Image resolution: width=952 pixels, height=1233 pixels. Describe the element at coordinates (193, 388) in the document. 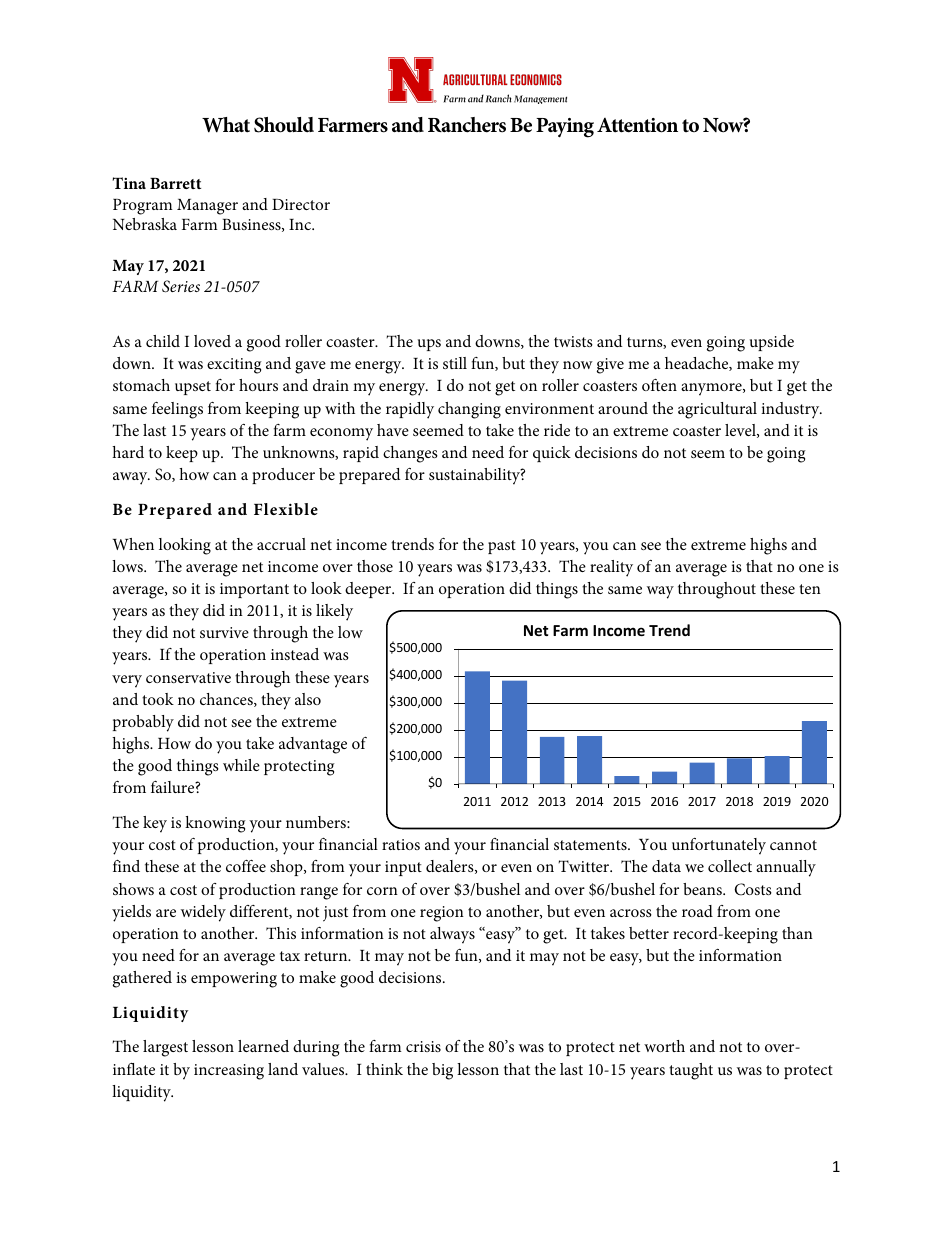

I see `upset` at that location.
